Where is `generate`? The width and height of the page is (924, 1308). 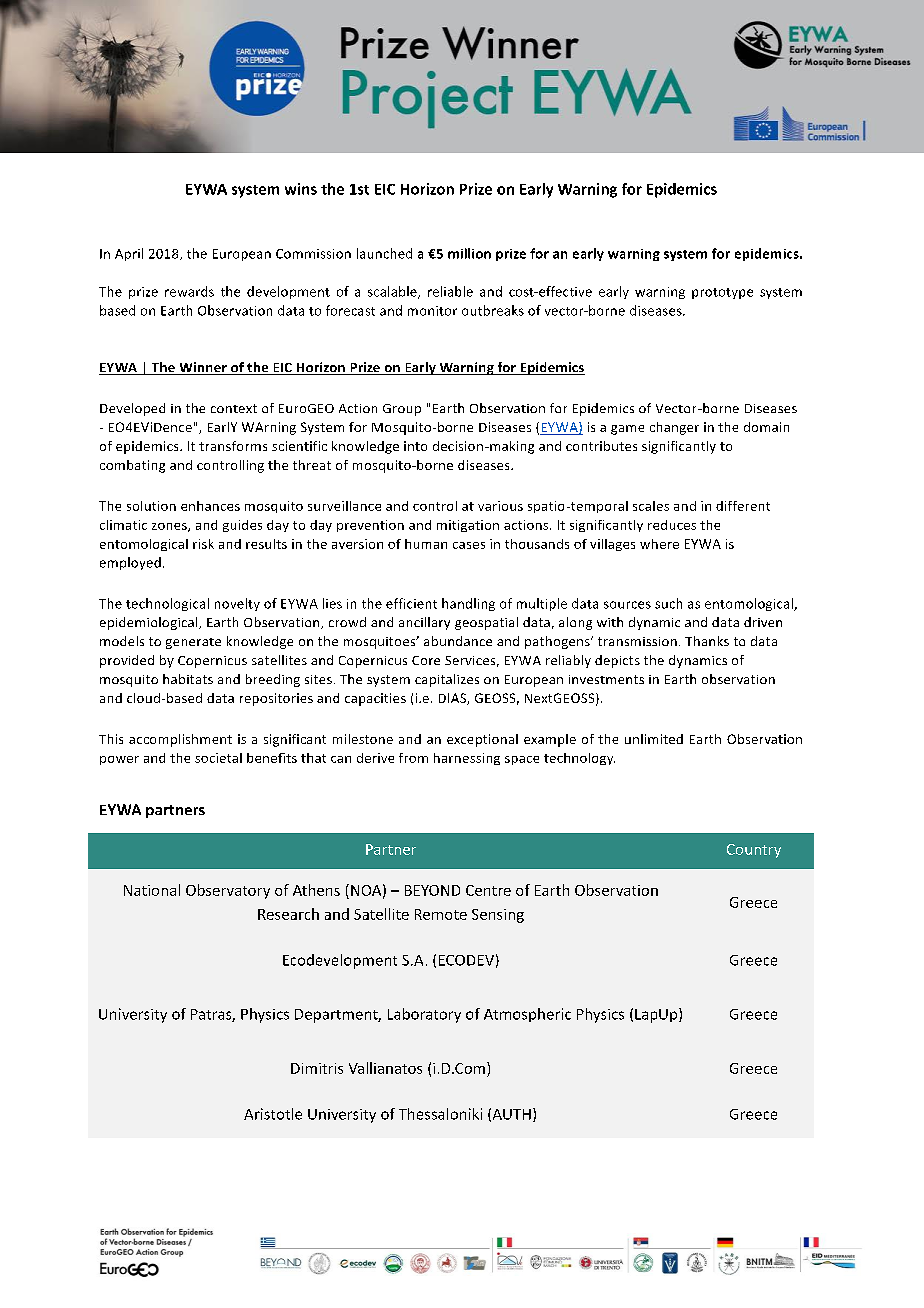 generate is located at coordinates (193, 643).
